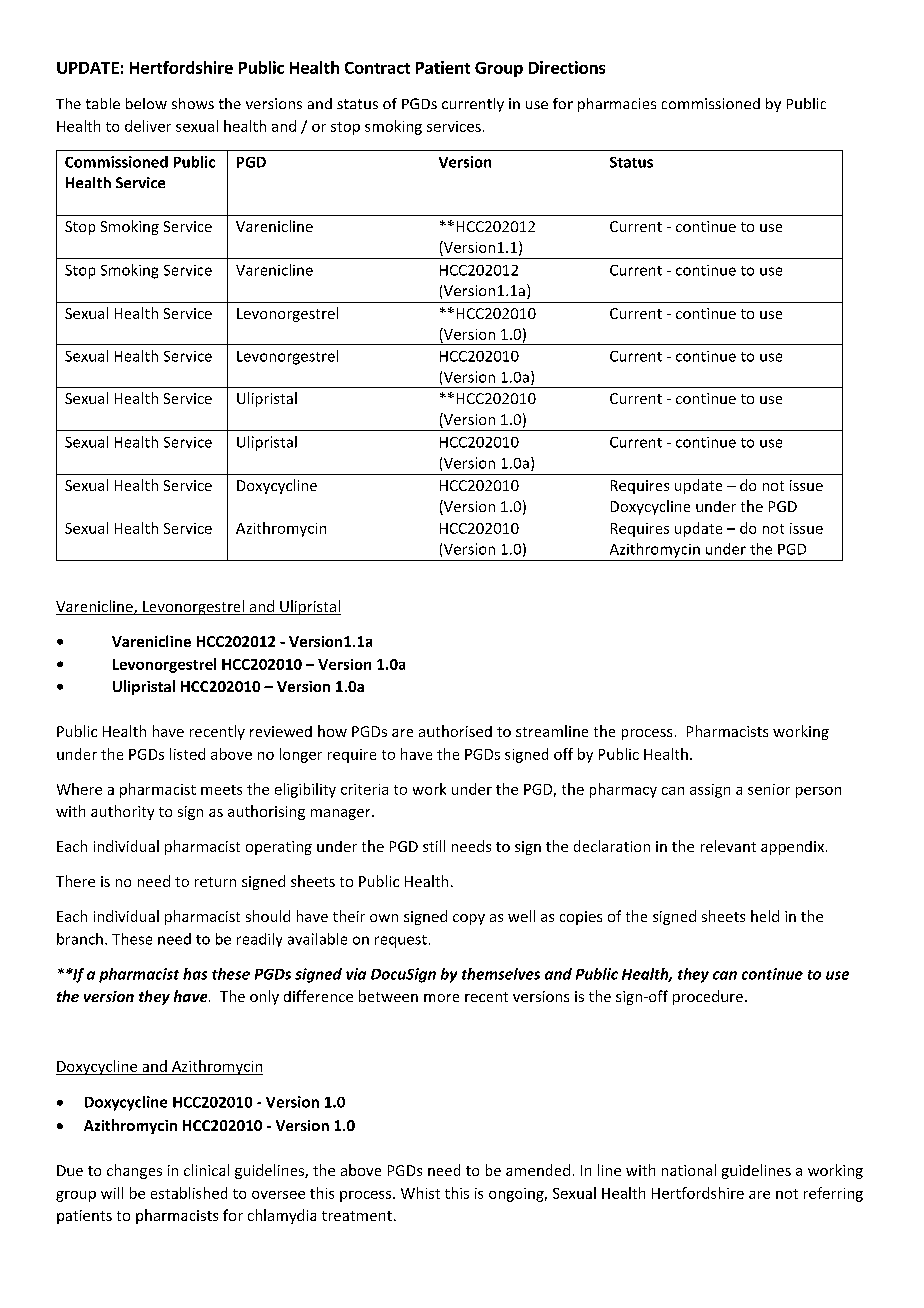 The width and height of the screenshot is (924, 1308). What do you see at coordinates (146, 103) in the screenshot?
I see `below` at bounding box center [146, 103].
